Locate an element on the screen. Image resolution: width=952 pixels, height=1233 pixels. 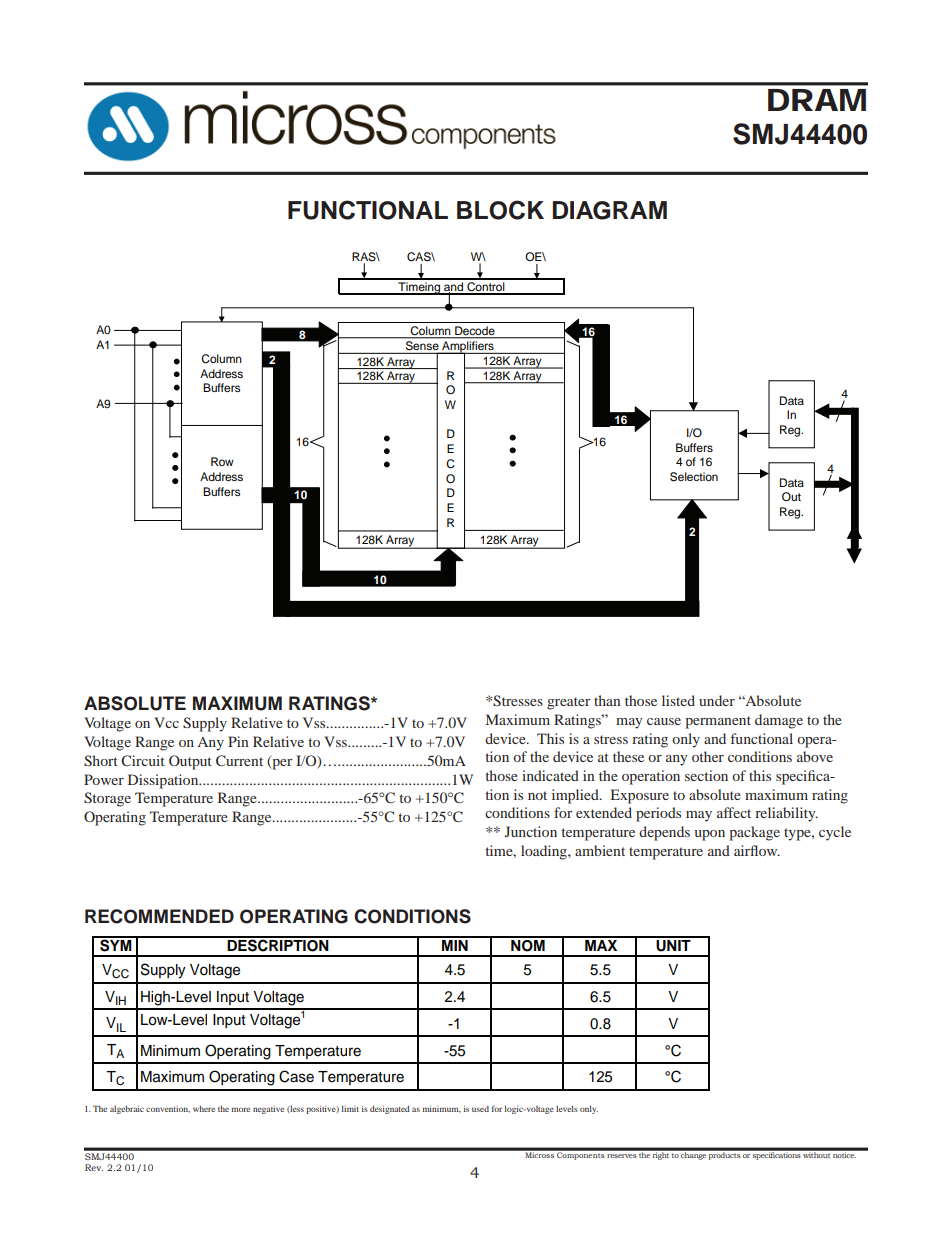
where is located at coordinates (204, 1109).
